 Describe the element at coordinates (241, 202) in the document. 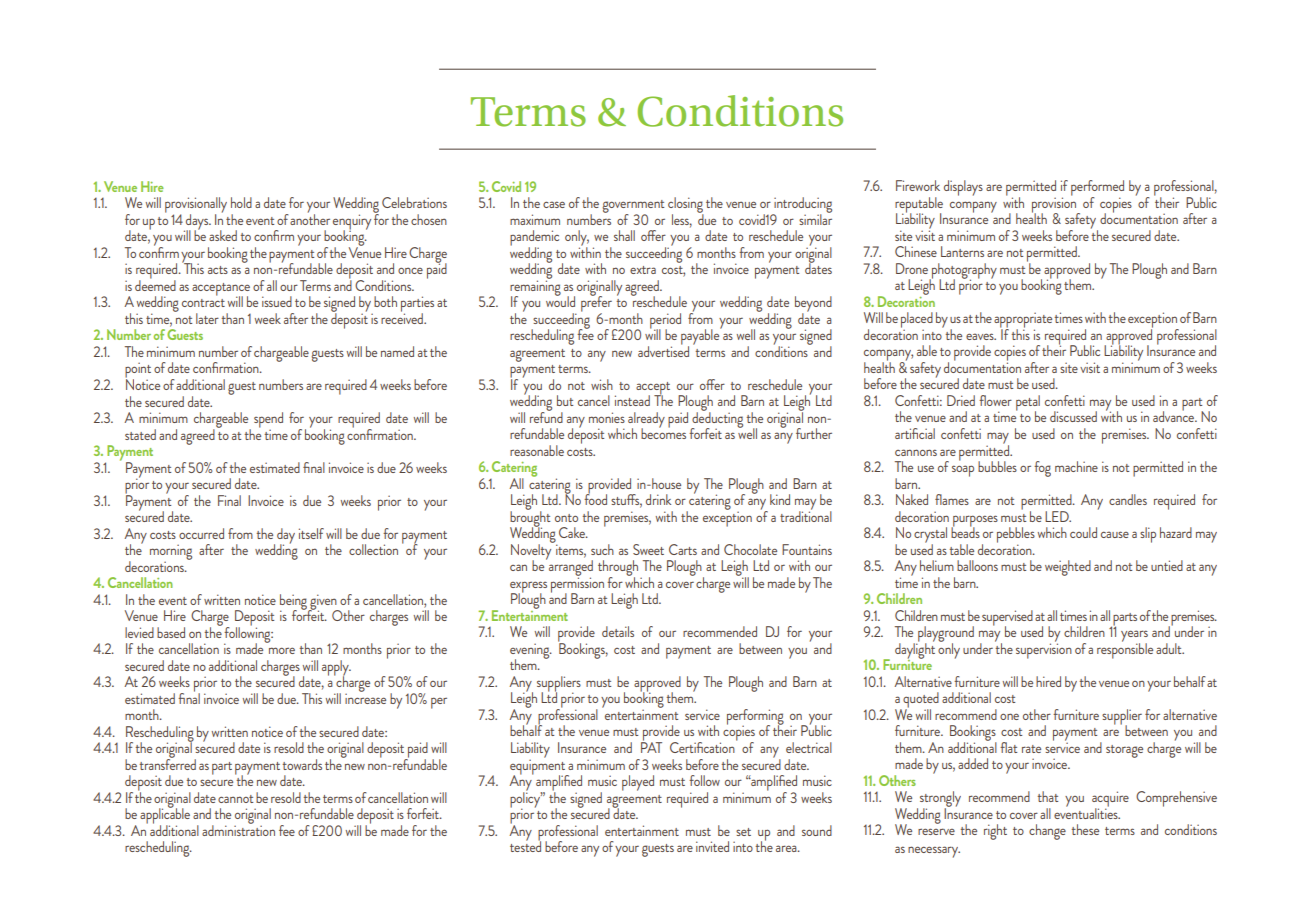

I see `hold` at that location.
